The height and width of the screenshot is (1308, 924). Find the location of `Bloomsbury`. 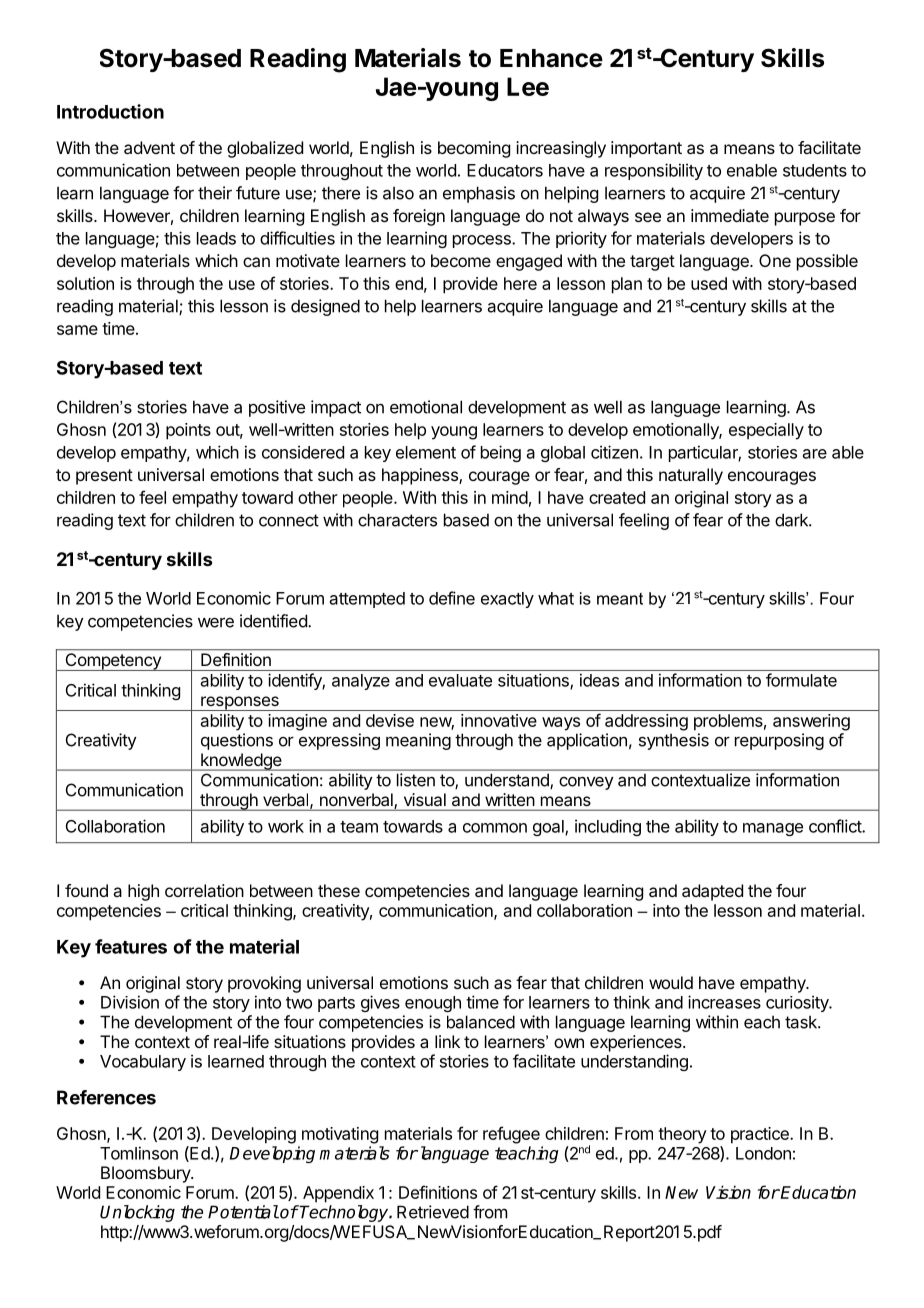

Bloomsbury is located at coordinates (146, 1174).
